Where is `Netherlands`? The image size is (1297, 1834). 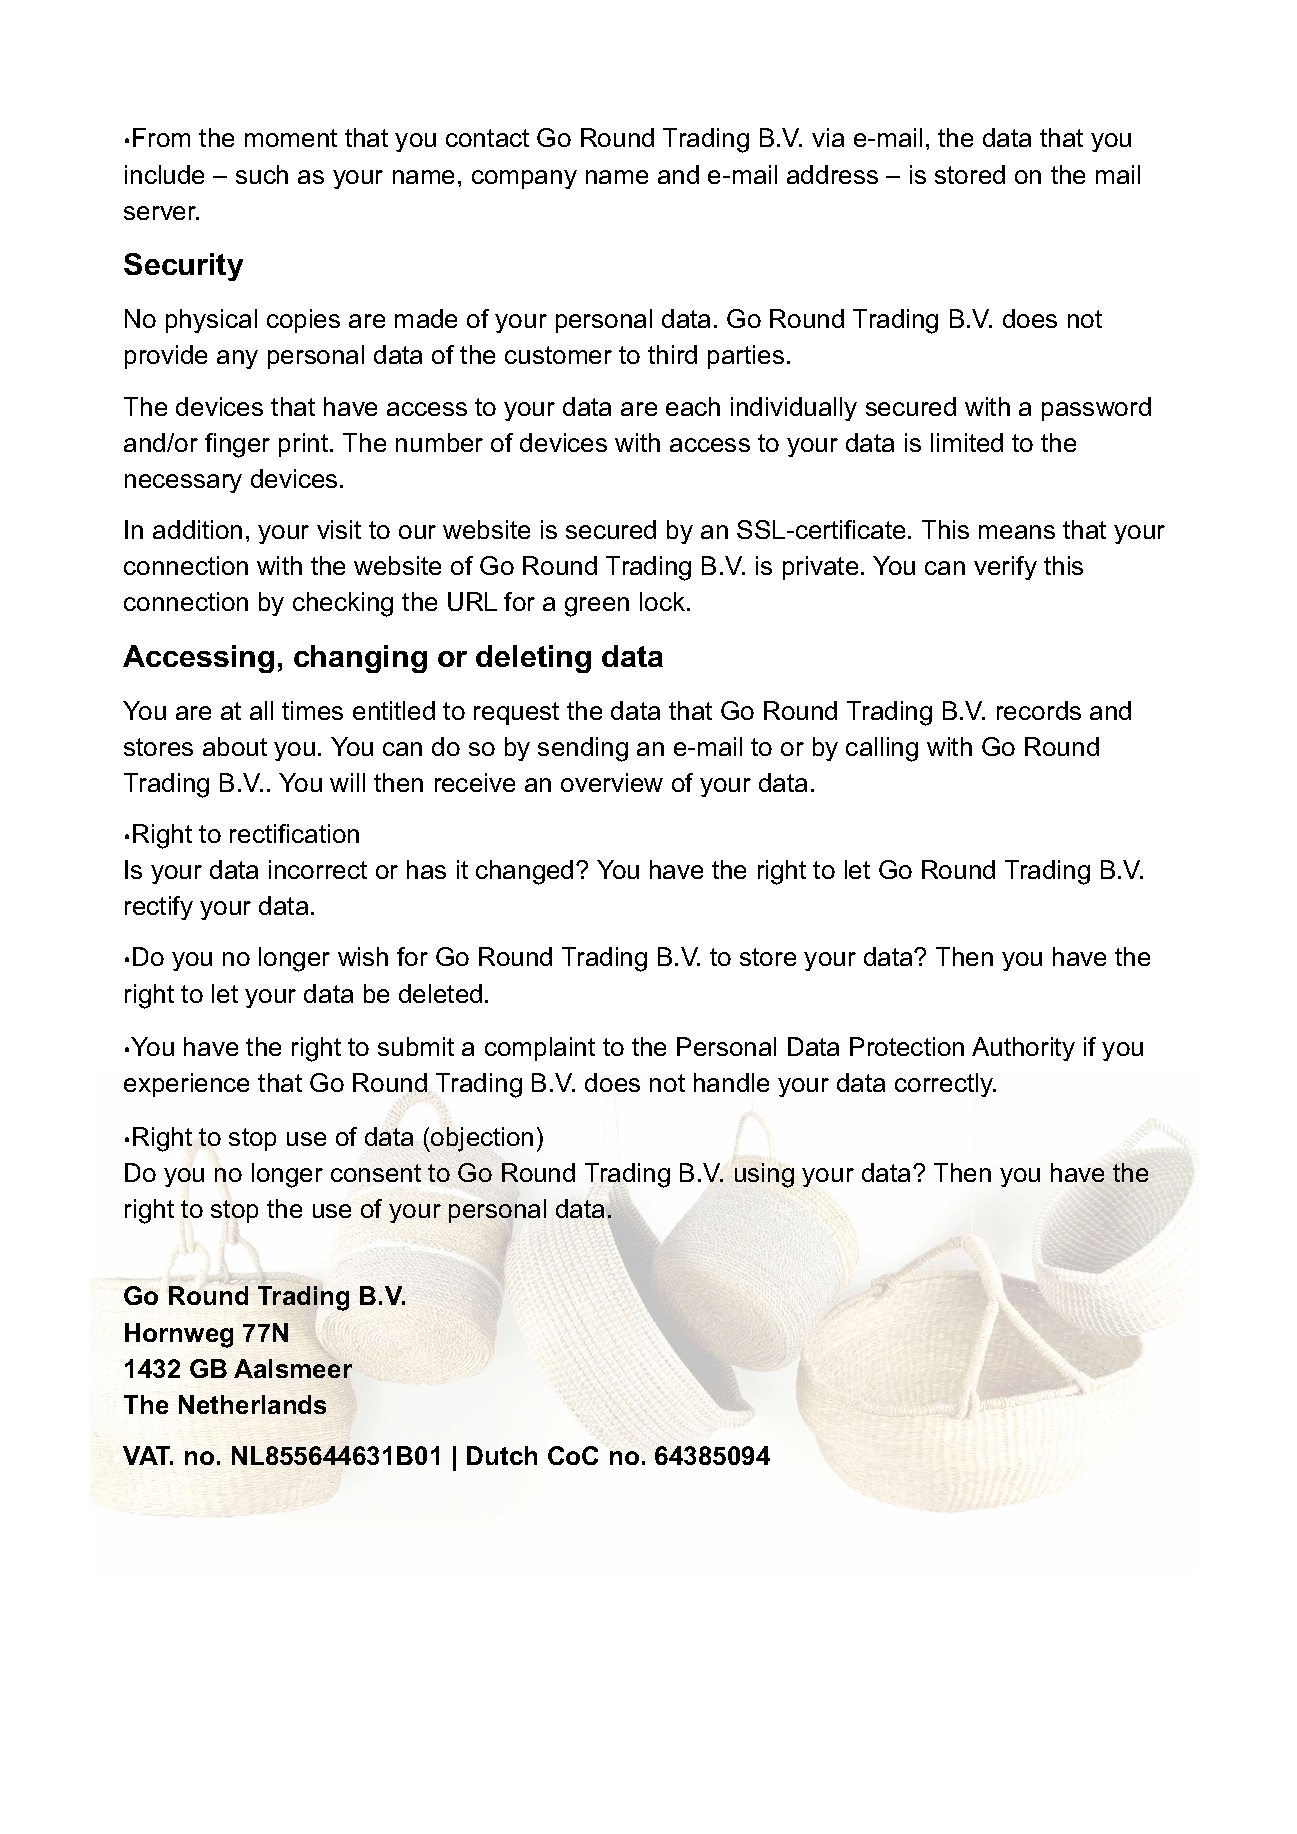
Netherlands is located at coordinates (252, 1404).
